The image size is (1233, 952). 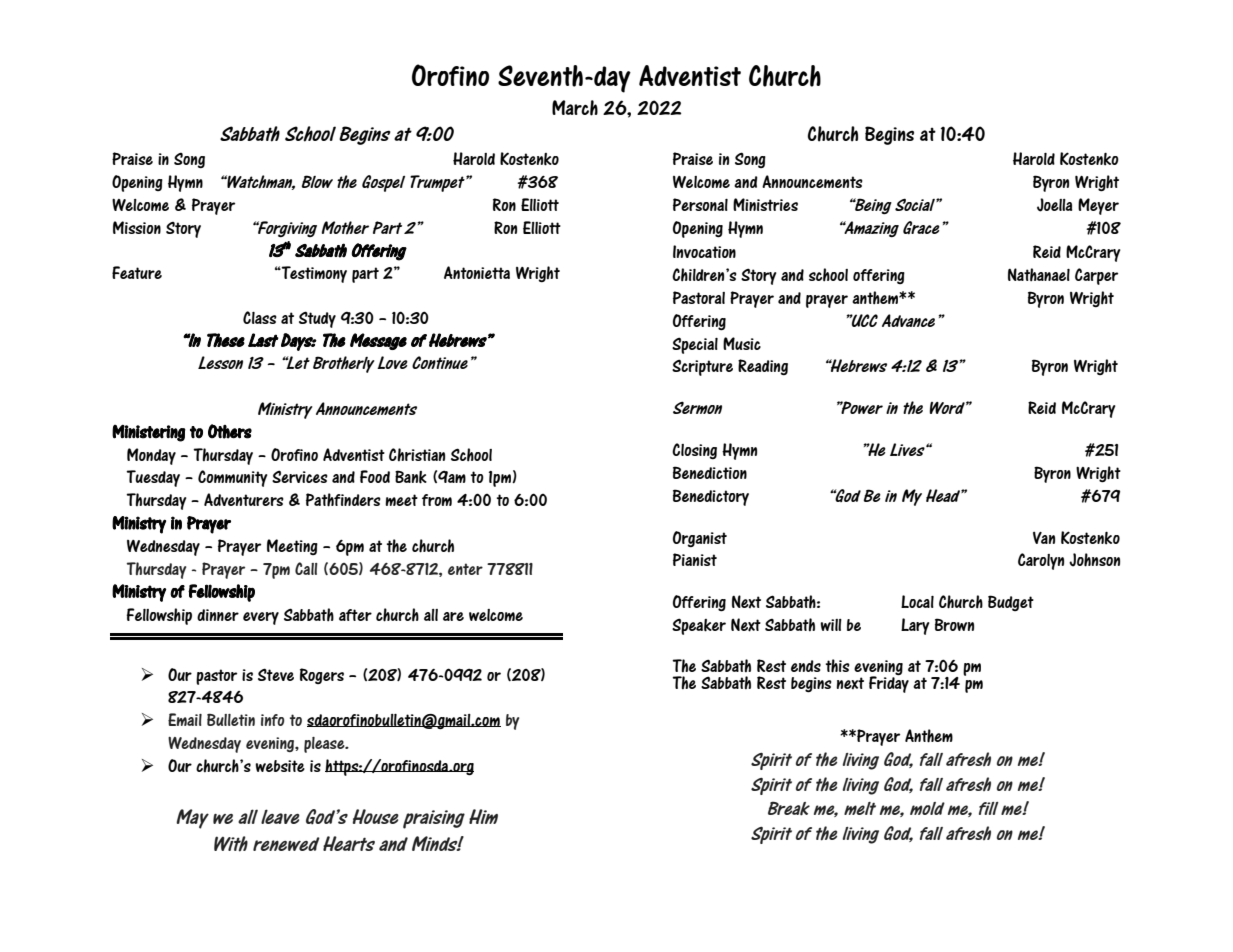 What do you see at coordinates (694, 451) in the page?
I see `Closing` at bounding box center [694, 451].
